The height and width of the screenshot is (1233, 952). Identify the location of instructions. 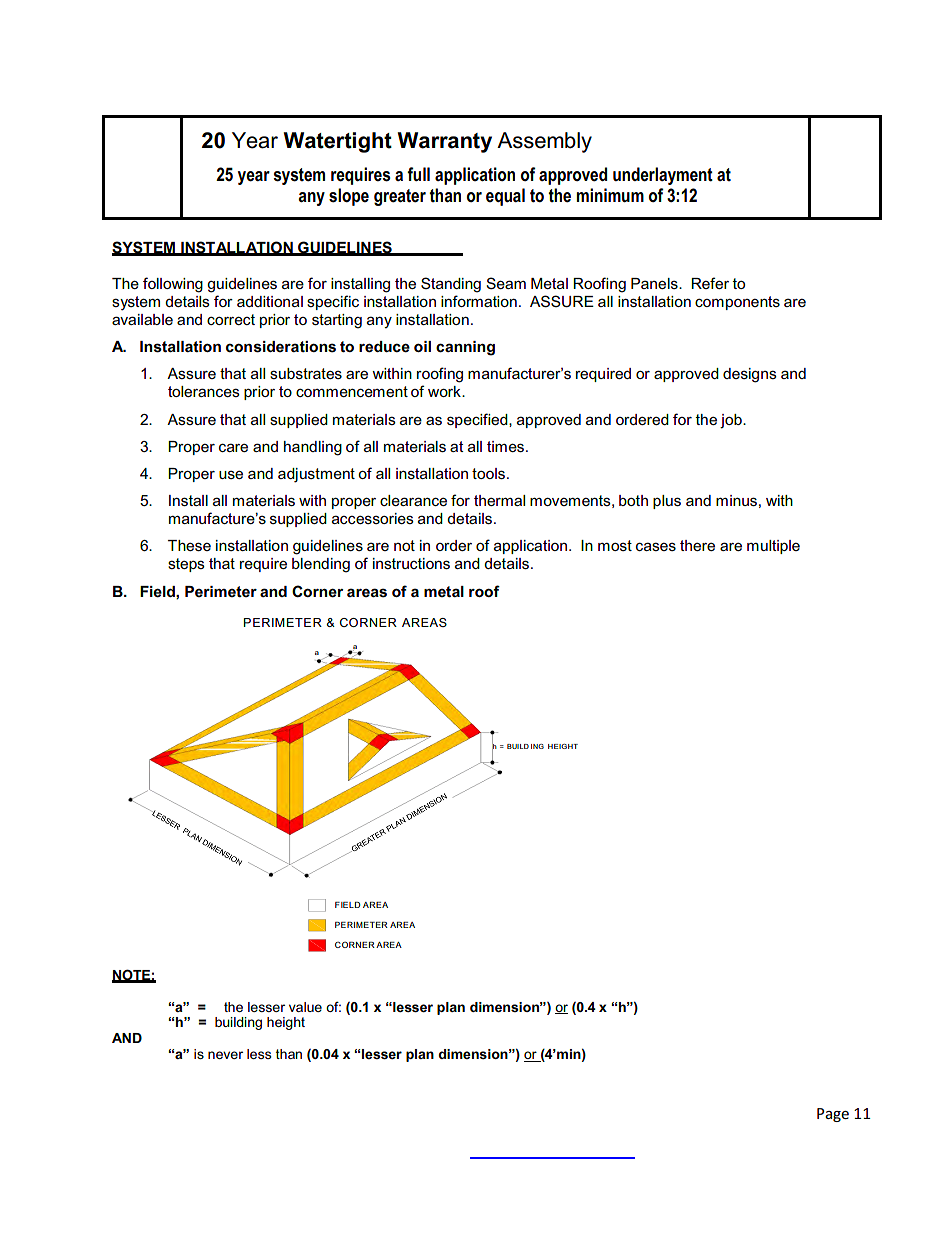
(411, 563).
